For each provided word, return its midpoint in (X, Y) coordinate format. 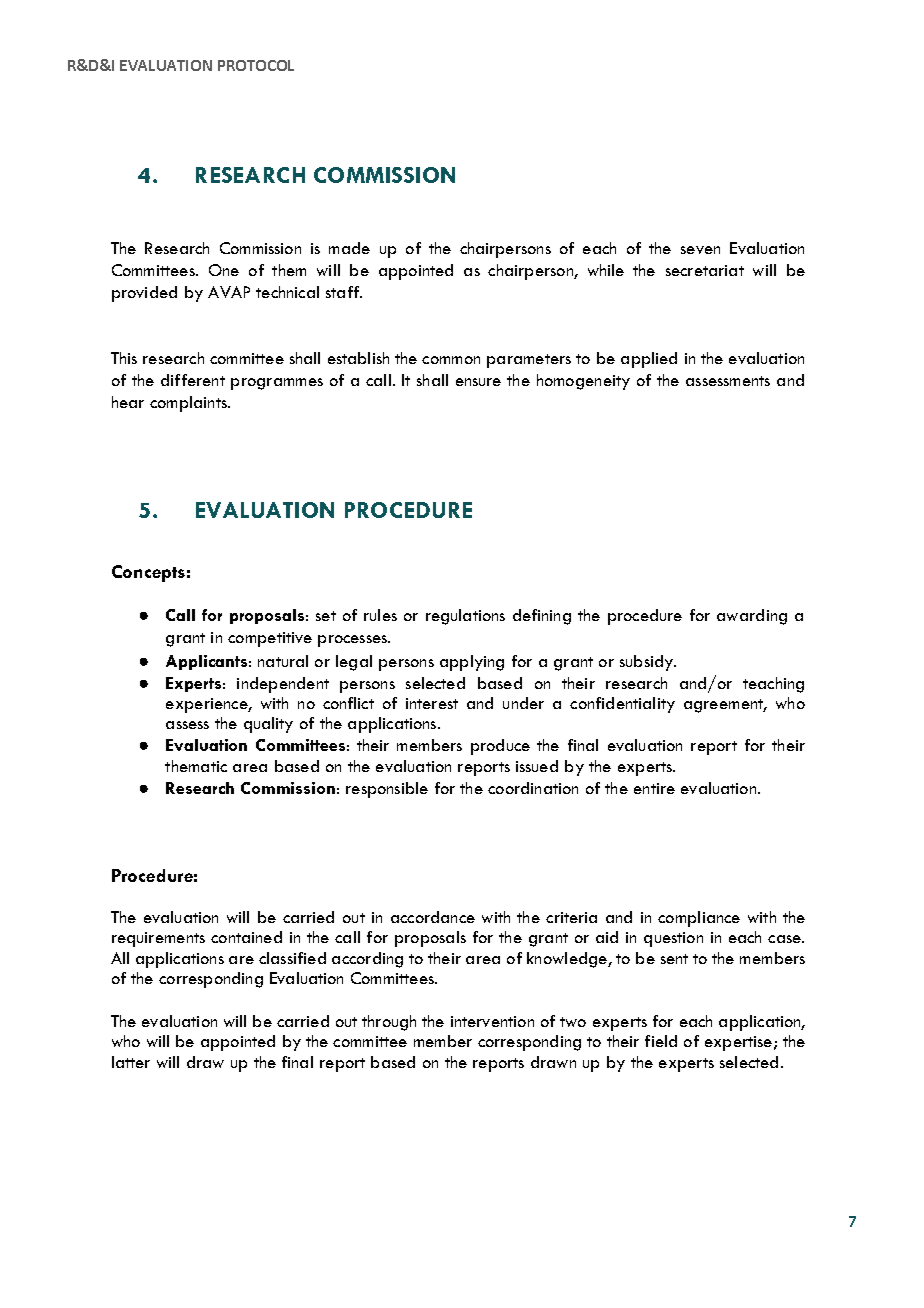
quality (268, 725)
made (349, 248)
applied (649, 360)
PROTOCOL (256, 65)
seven (700, 250)
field (661, 1041)
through (389, 1023)
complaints (189, 404)
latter (131, 1062)
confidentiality (622, 705)
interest (432, 703)
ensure (478, 382)
